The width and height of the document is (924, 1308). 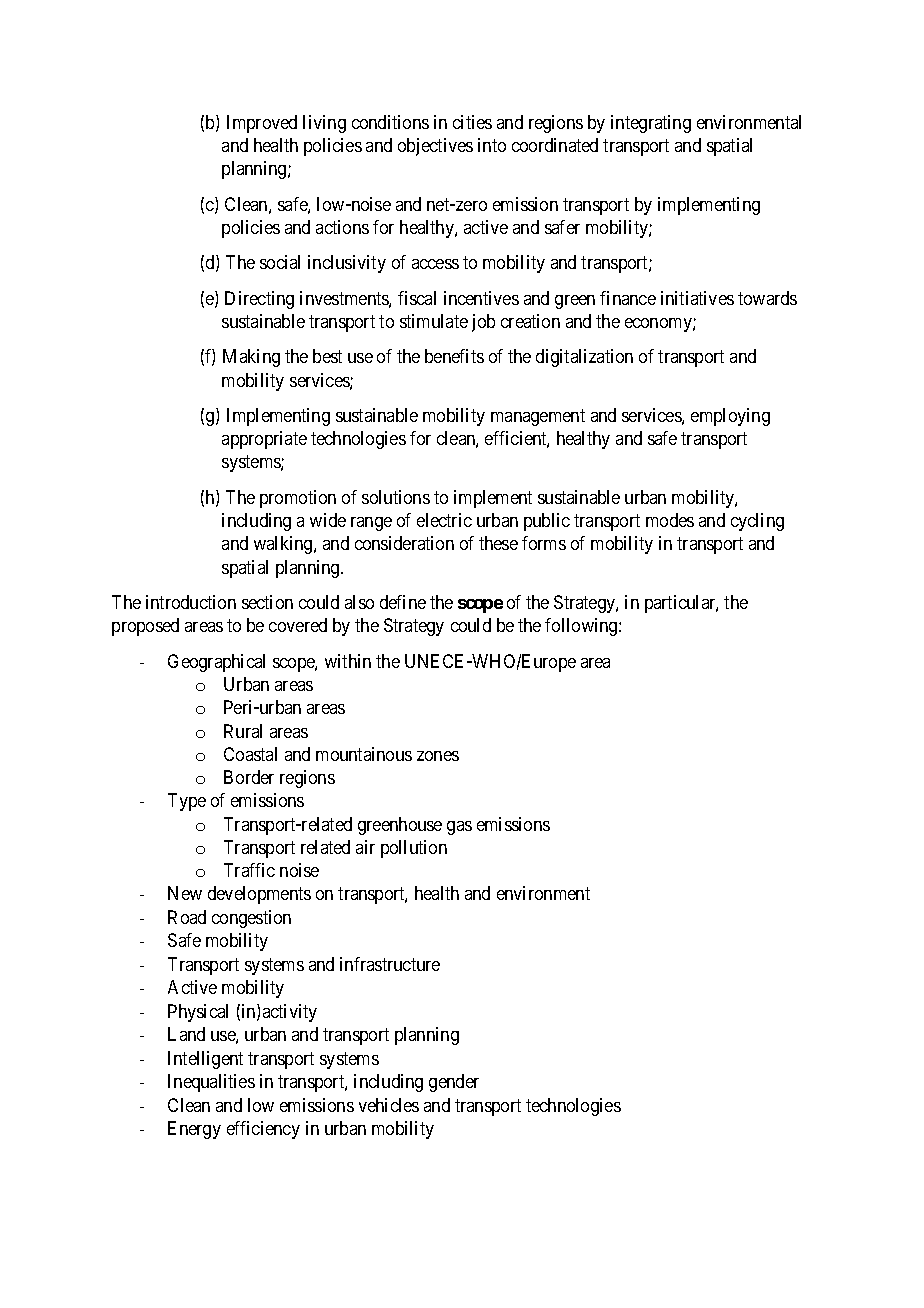 What do you see at coordinates (444, 520) in the document?
I see `electric` at bounding box center [444, 520].
